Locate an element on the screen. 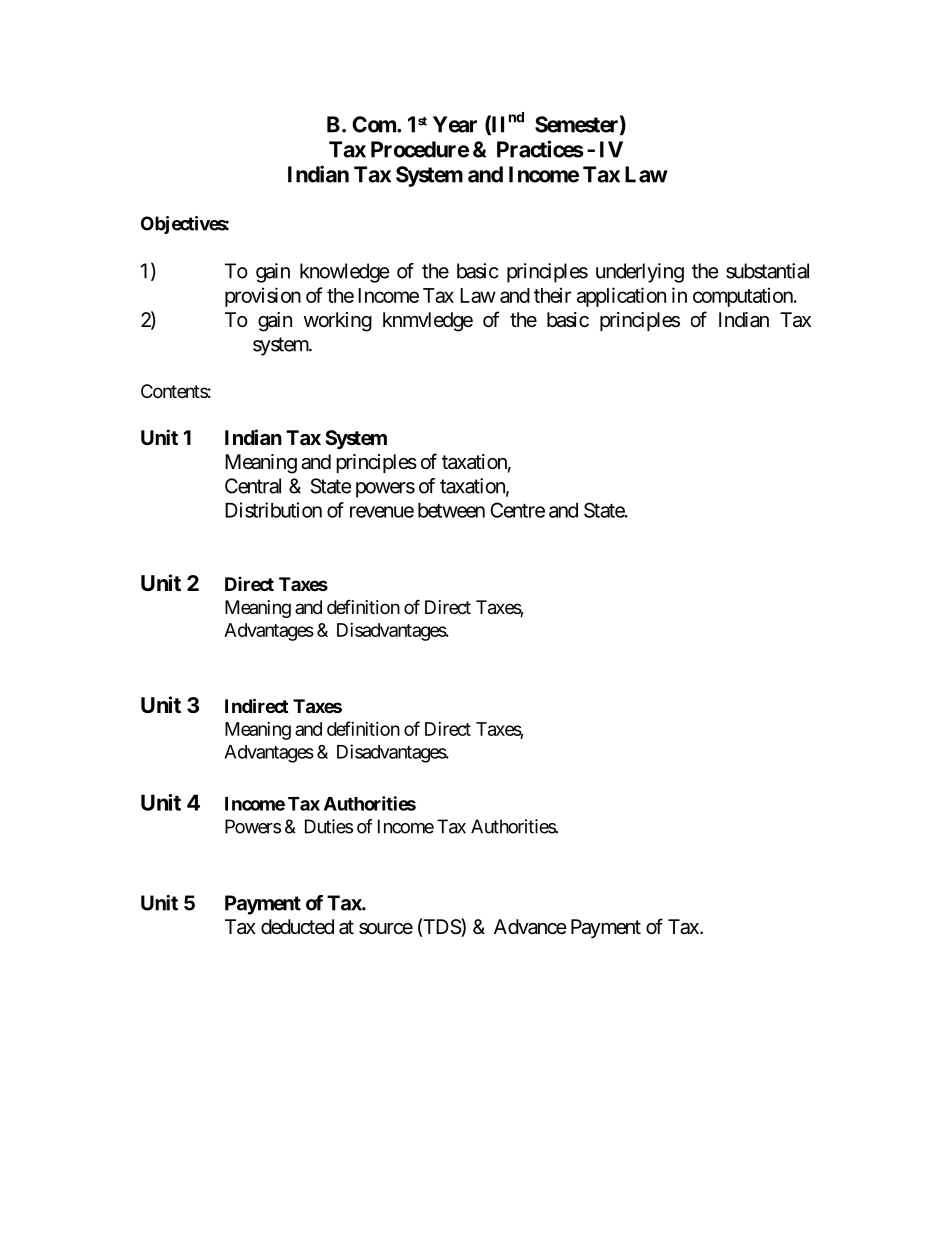 This screenshot has width=952, height=1233. Central is located at coordinates (253, 486).
